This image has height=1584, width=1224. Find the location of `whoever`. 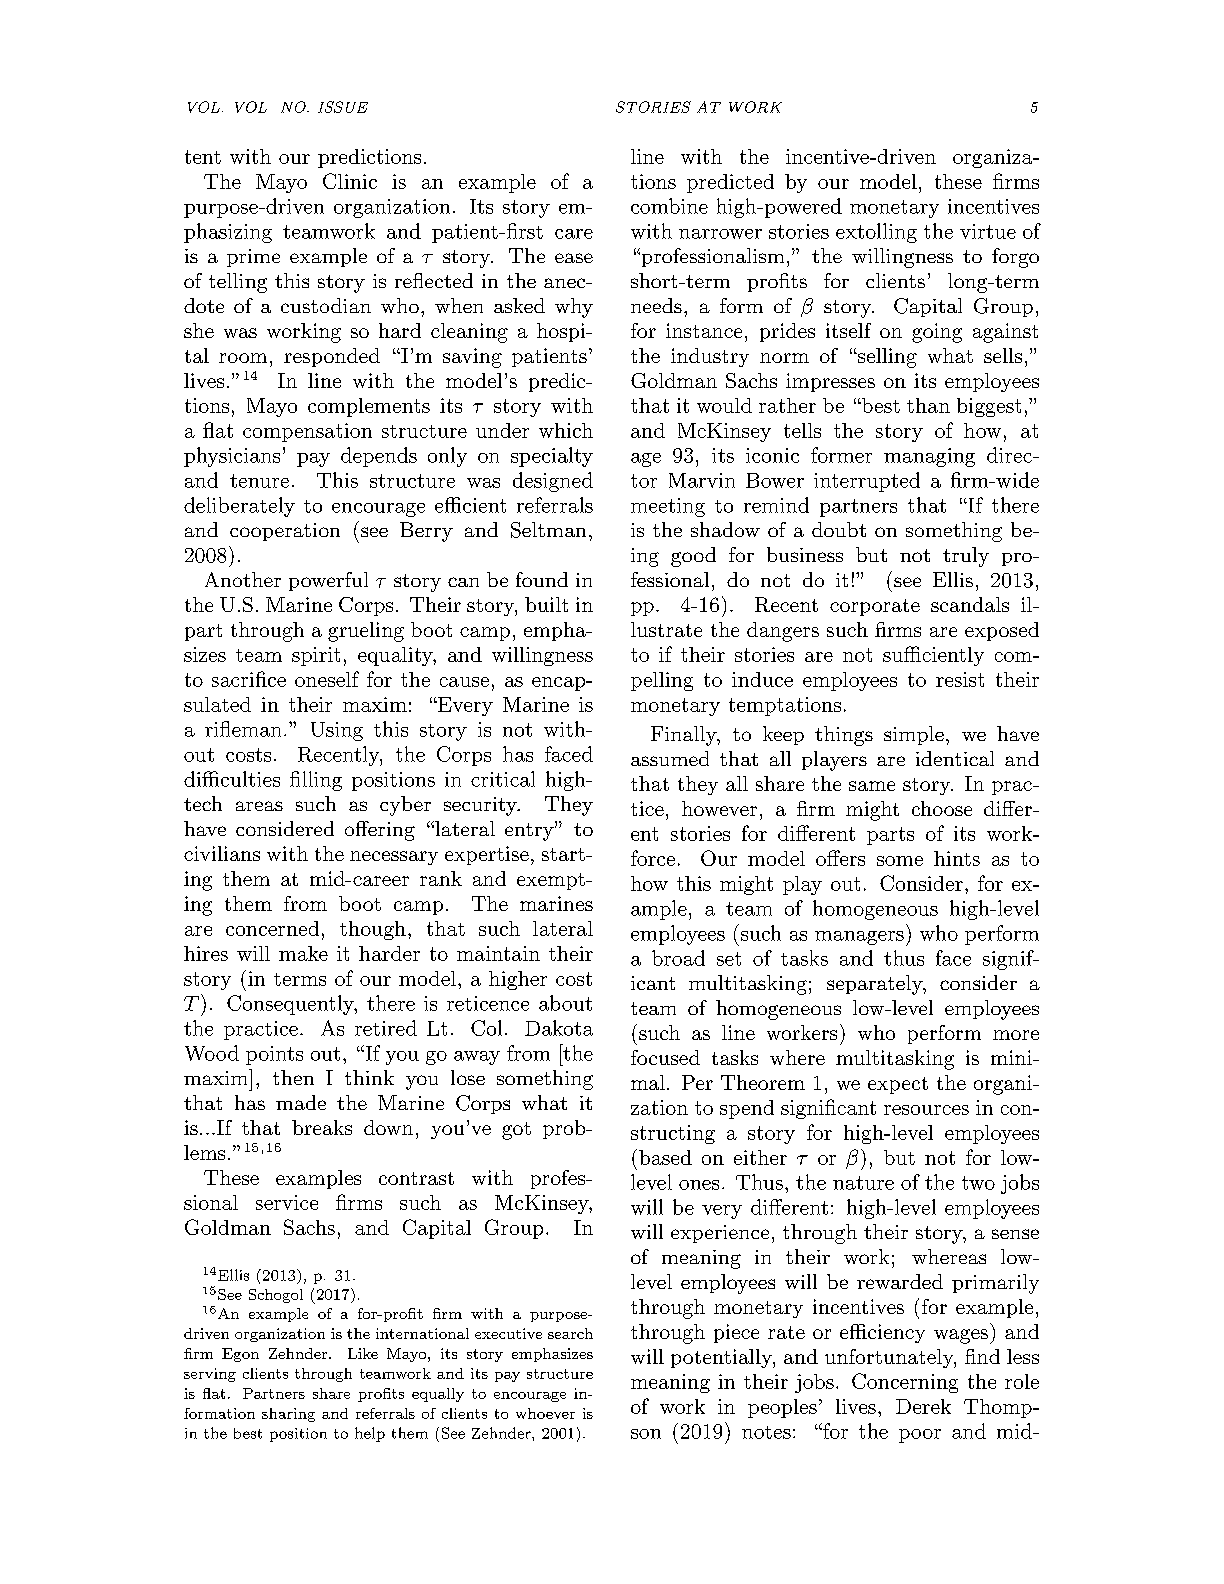

whoever is located at coordinates (545, 1413).
